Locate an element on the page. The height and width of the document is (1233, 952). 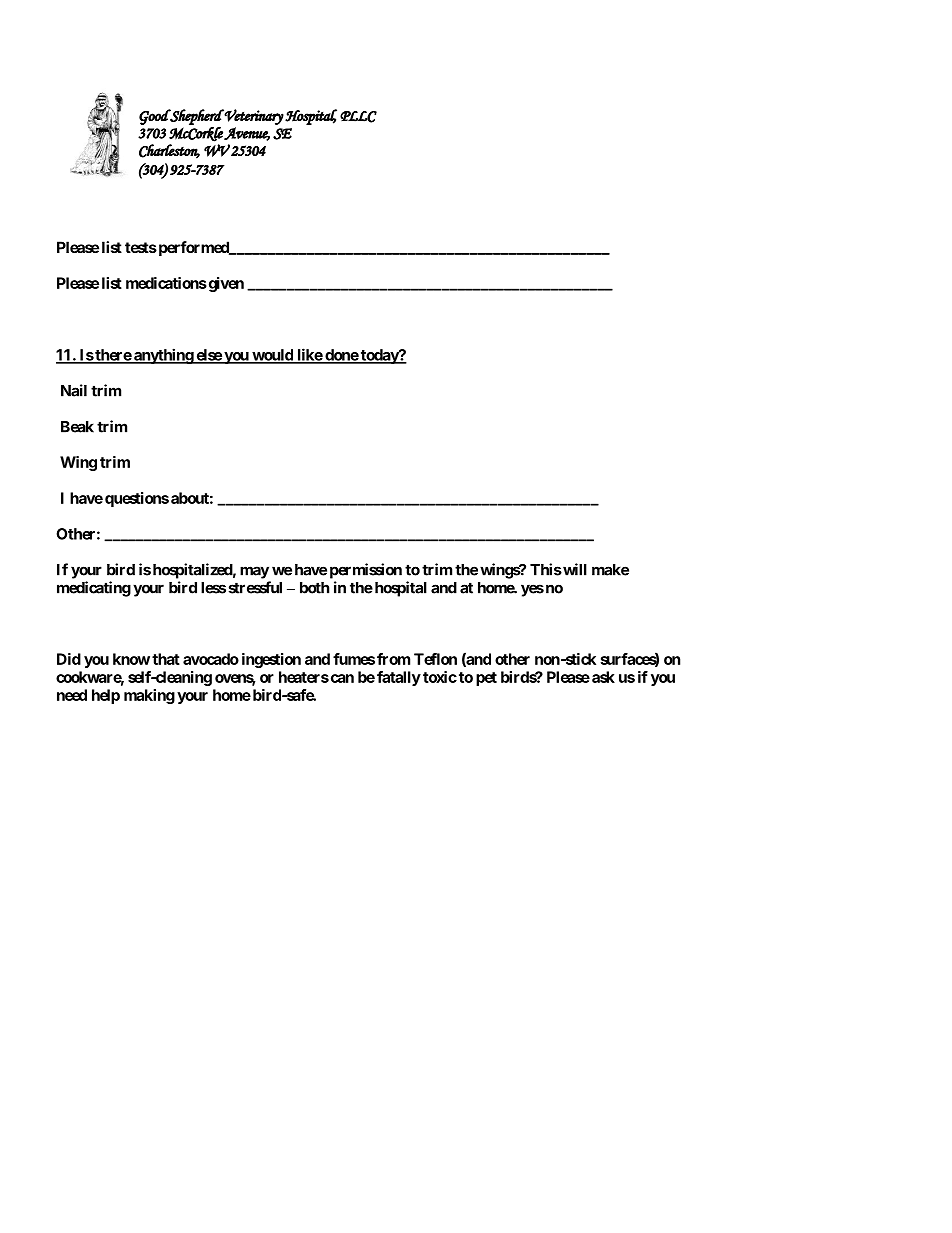
else is located at coordinates (208, 356).
